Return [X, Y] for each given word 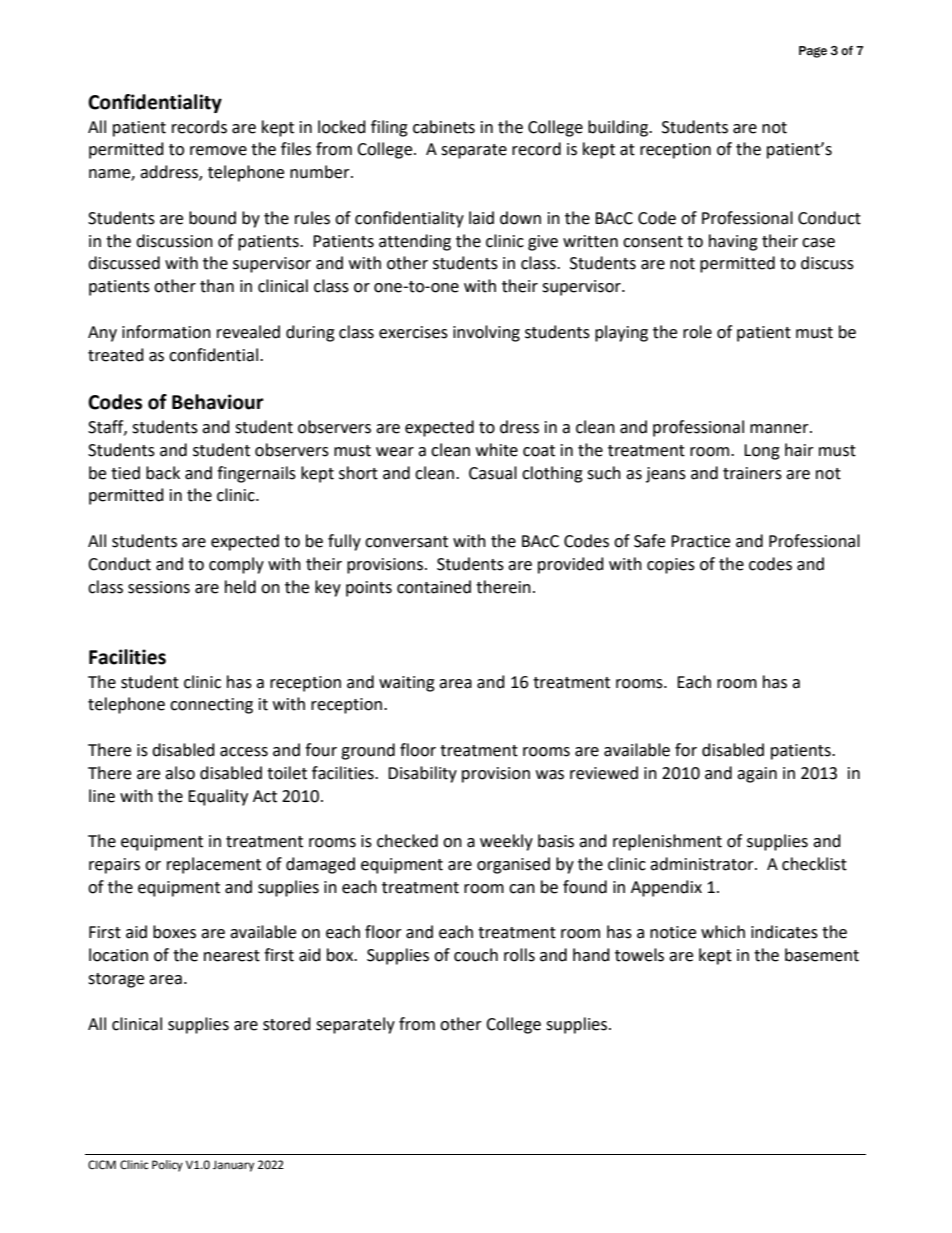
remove [218, 151]
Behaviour [218, 402]
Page [813, 52]
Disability [422, 774]
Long [762, 452]
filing [389, 128]
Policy [167, 1166]
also [180, 773]
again [757, 775]
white [497, 450]
